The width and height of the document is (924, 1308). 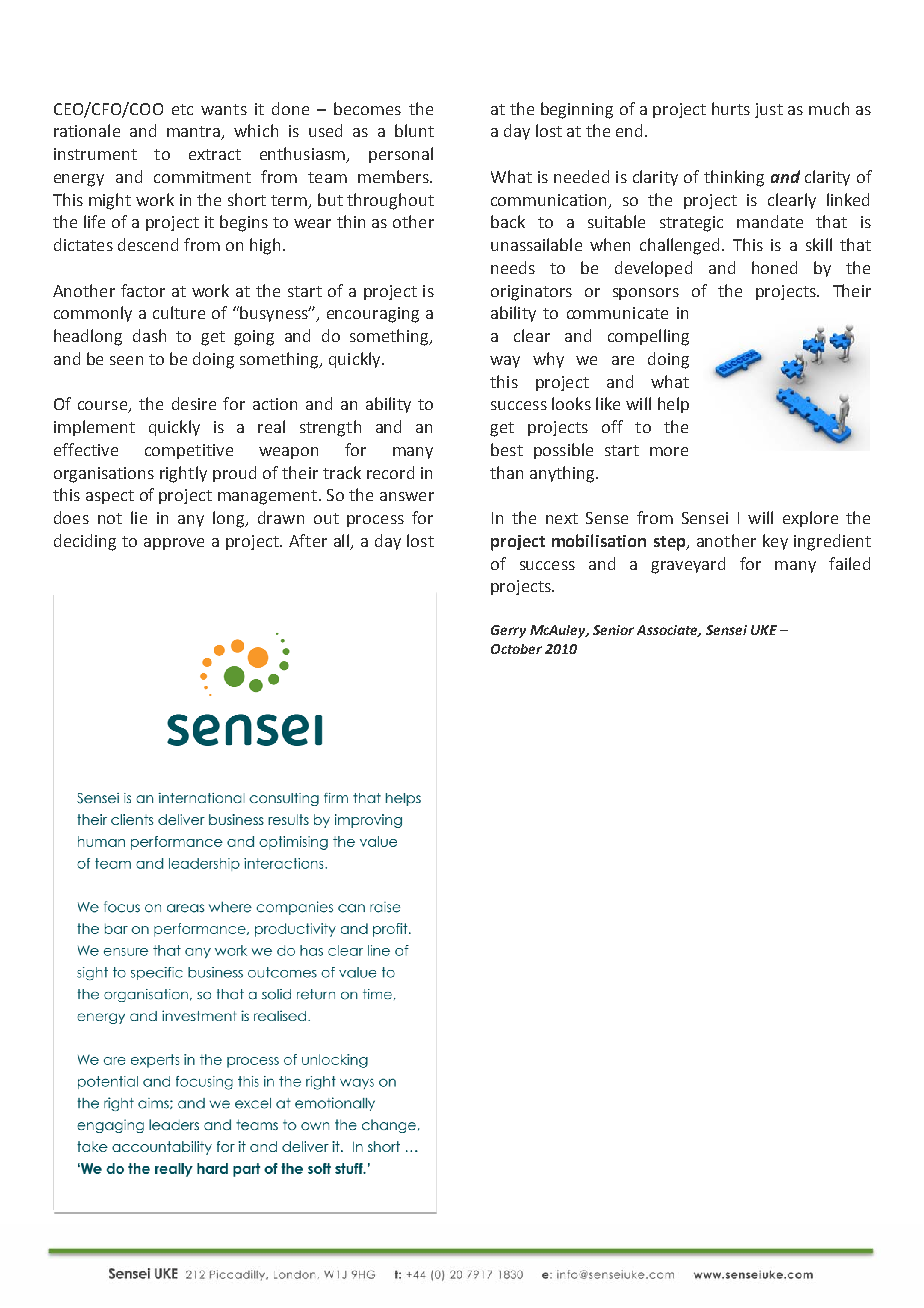 What do you see at coordinates (148, 244) in the document?
I see `descend` at bounding box center [148, 244].
